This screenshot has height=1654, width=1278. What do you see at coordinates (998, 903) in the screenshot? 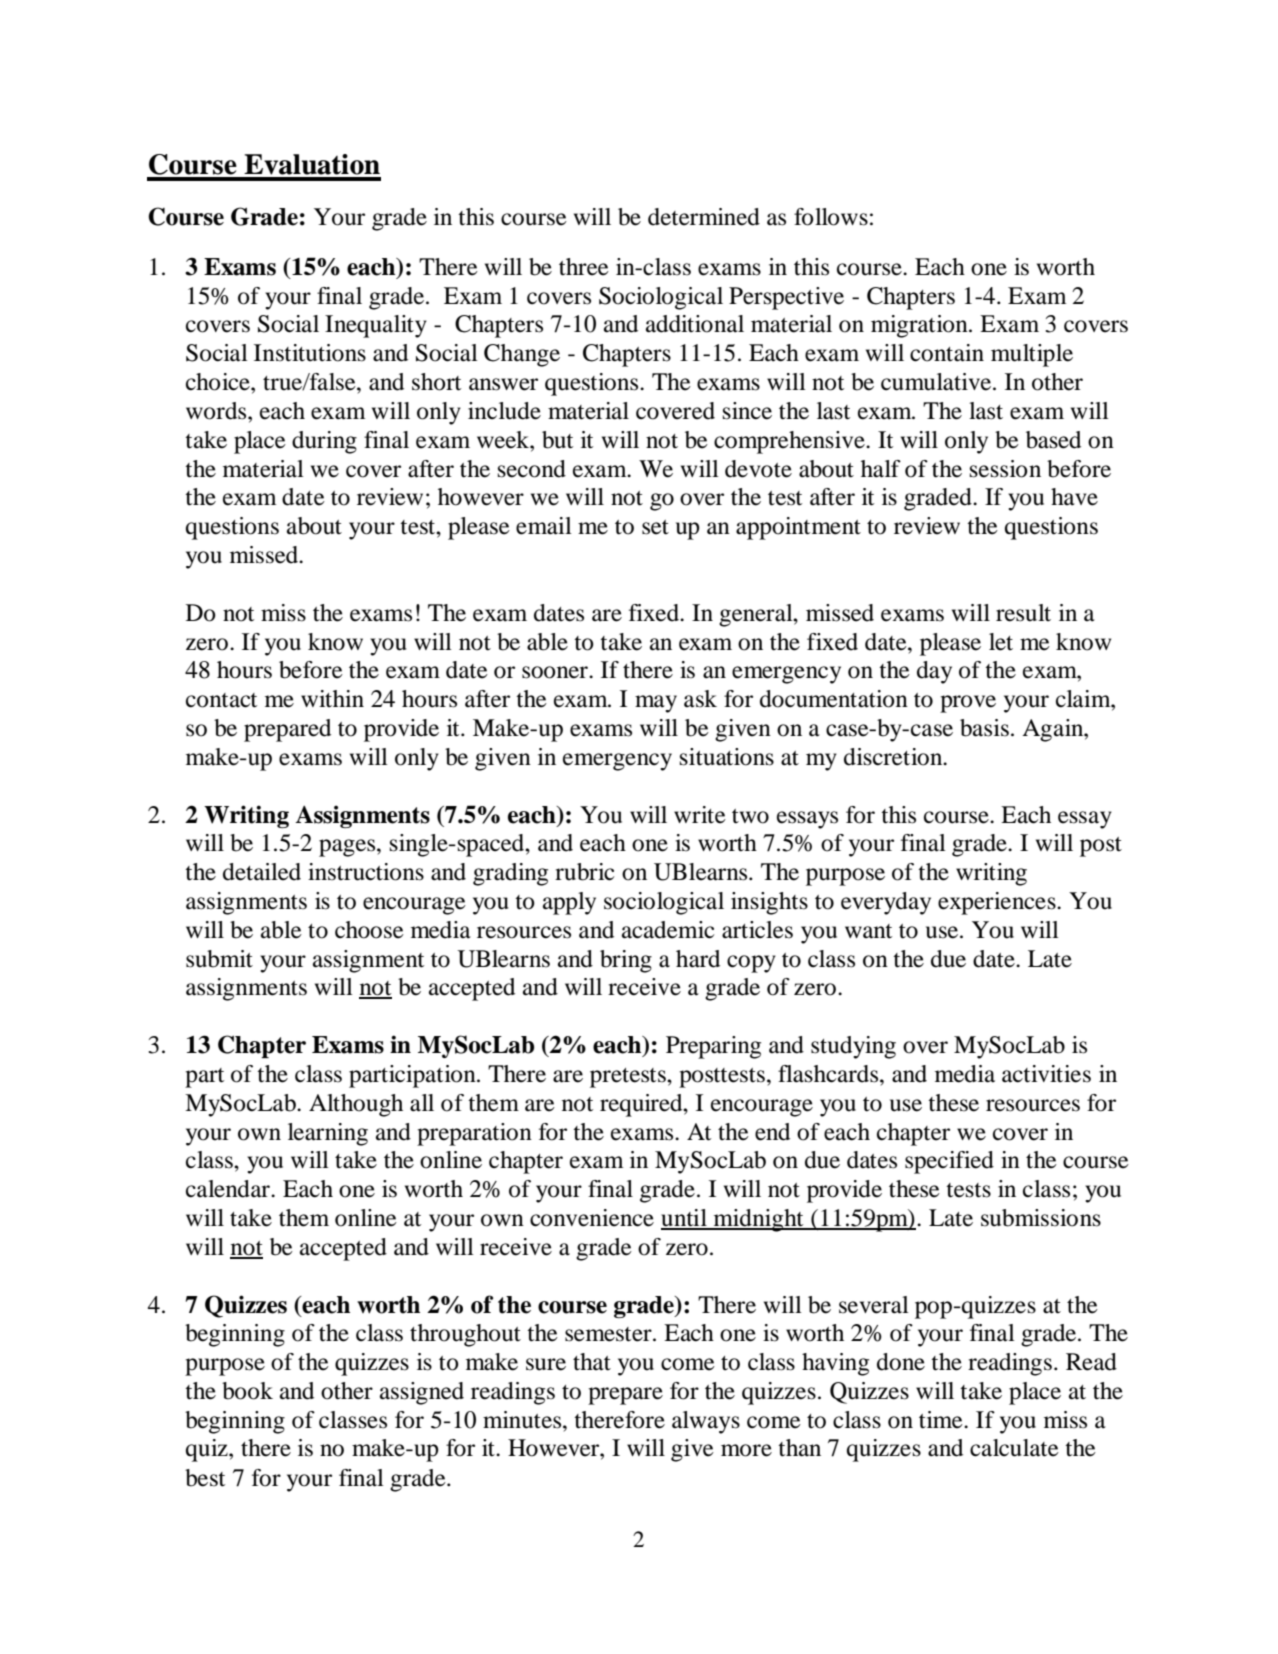
I see `experiences` at bounding box center [998, 903].
